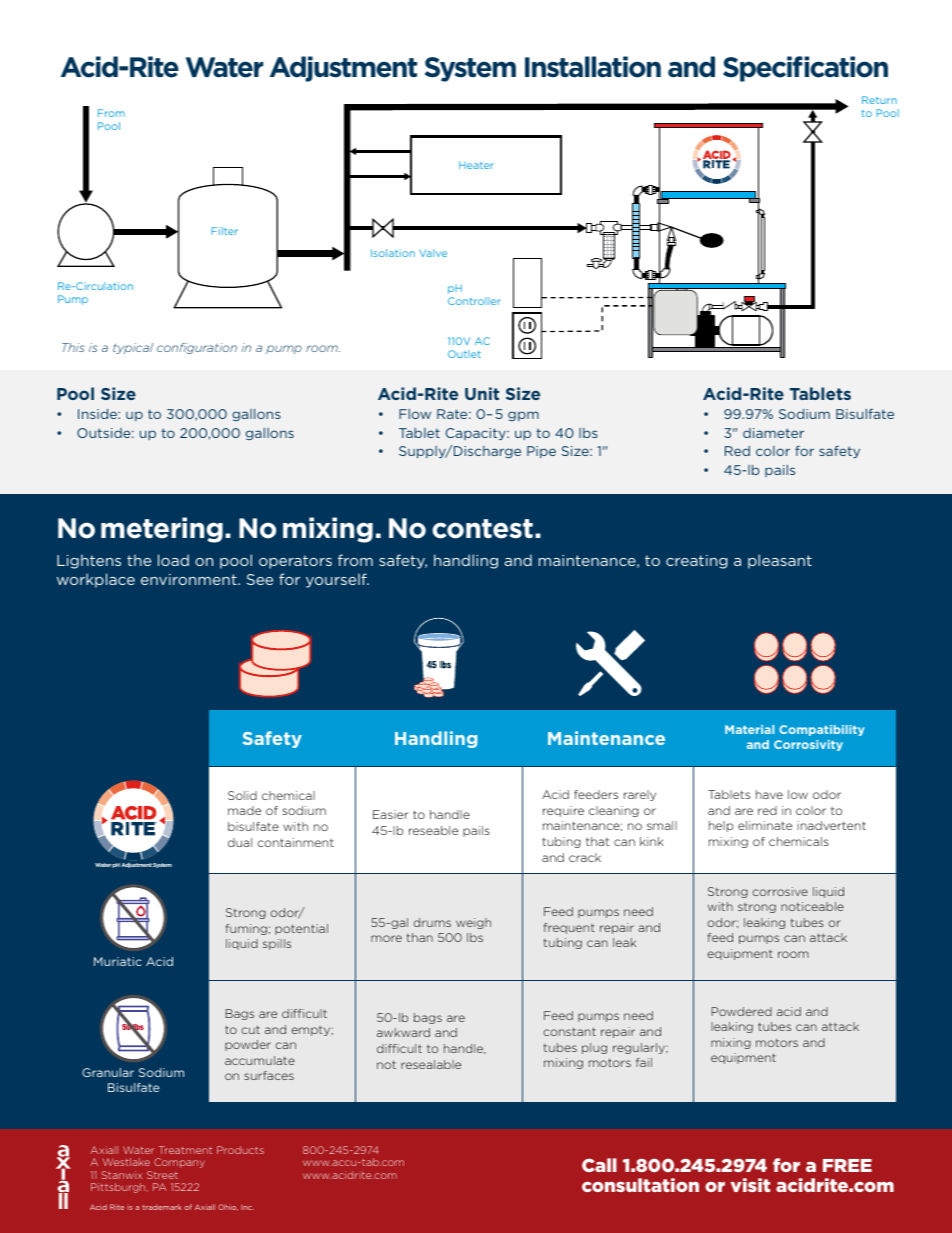 The height and width of the screenshot is (1233, 952). I want to click on configuration, so click(197, 348).
